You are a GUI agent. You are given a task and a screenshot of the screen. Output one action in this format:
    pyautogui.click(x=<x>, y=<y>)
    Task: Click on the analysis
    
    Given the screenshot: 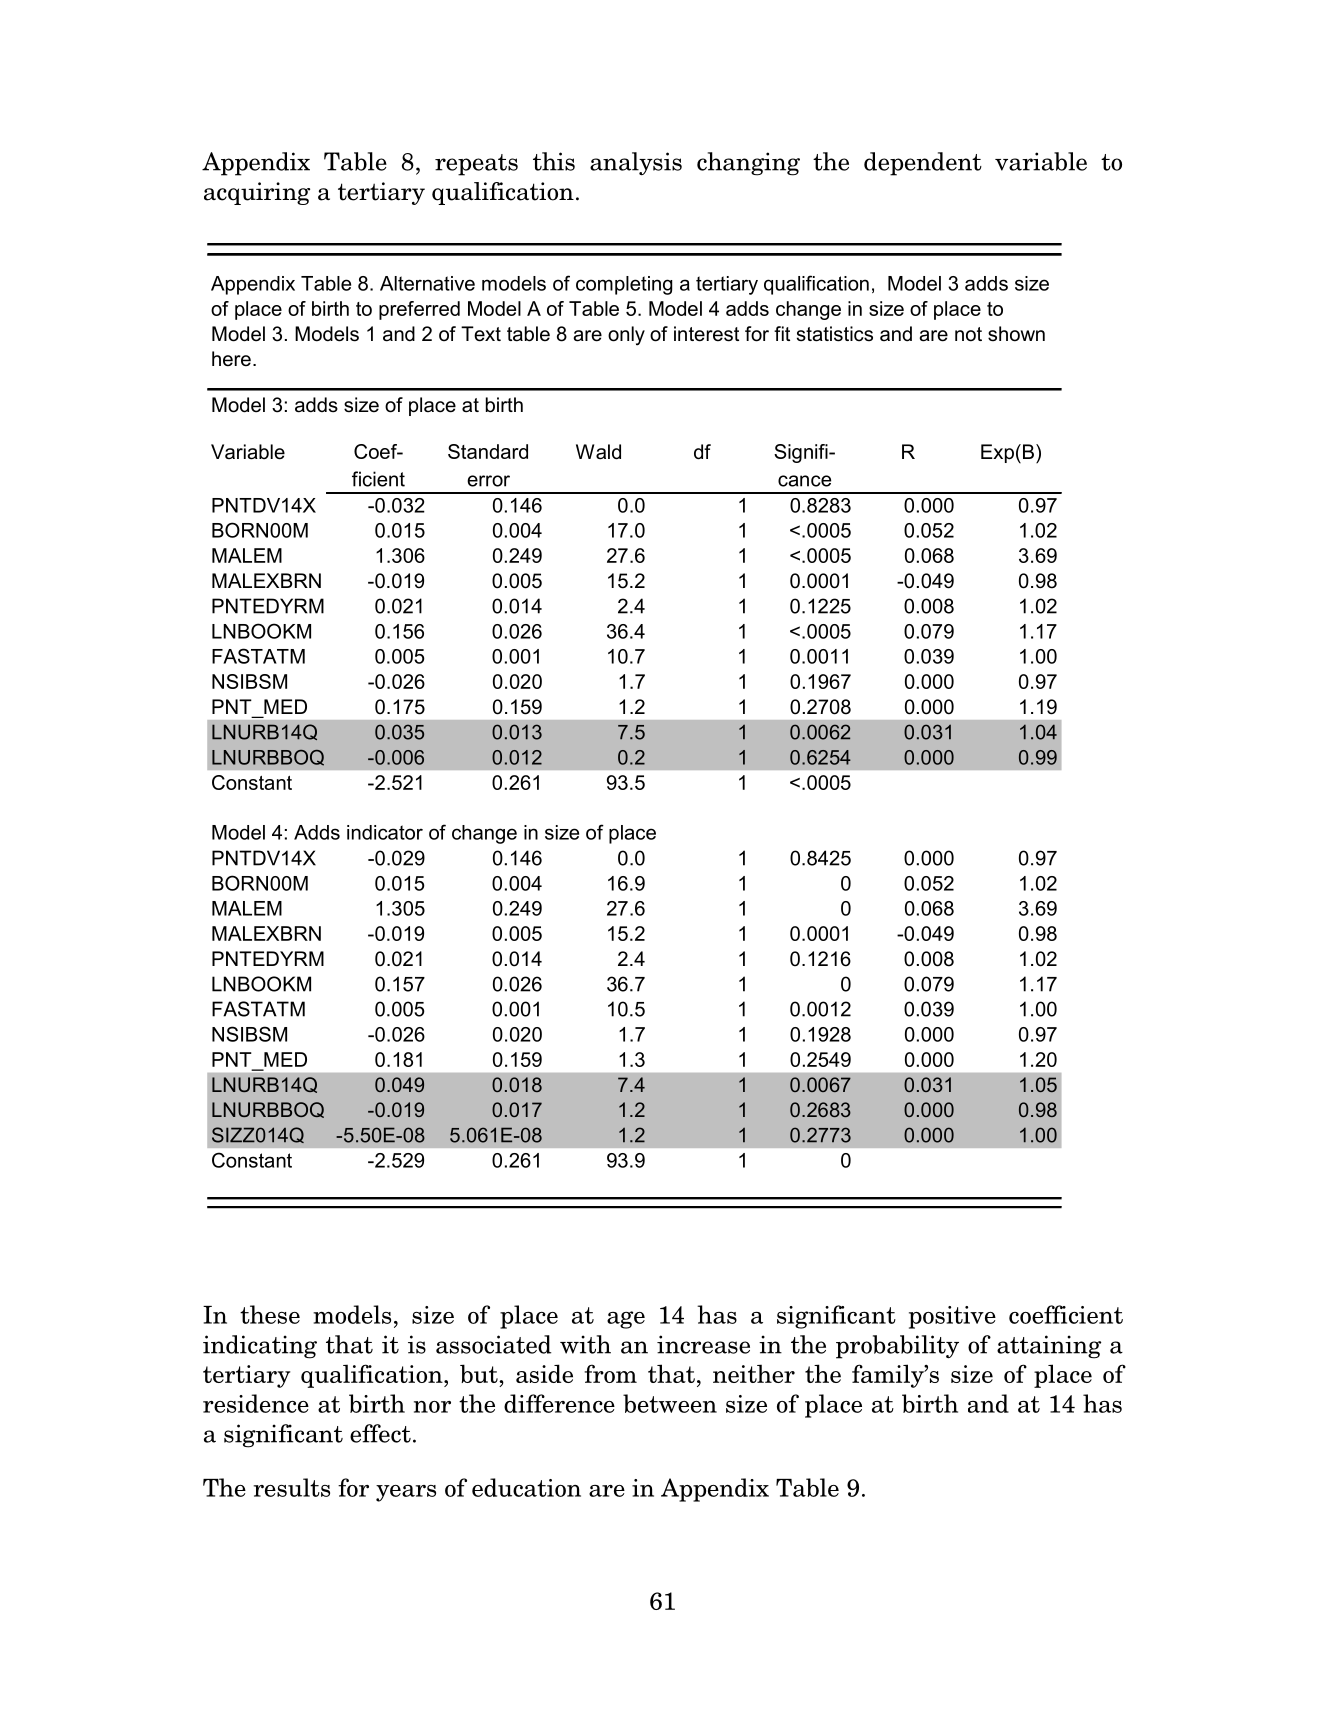 What is the action you would take?
    pyautogui.click(x=636, y=164)
